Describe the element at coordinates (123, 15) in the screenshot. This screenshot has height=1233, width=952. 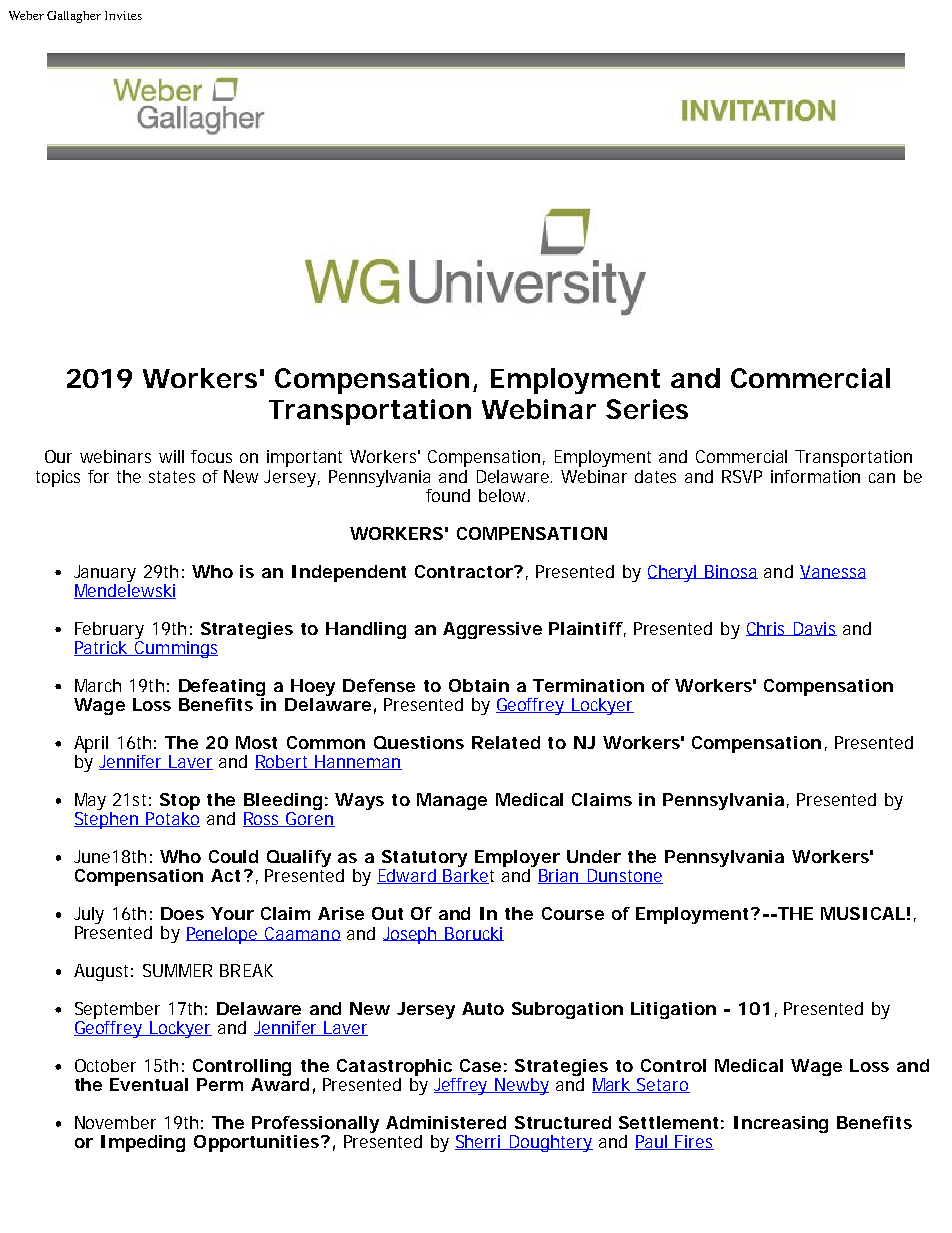
I see `Invites` at that location.
